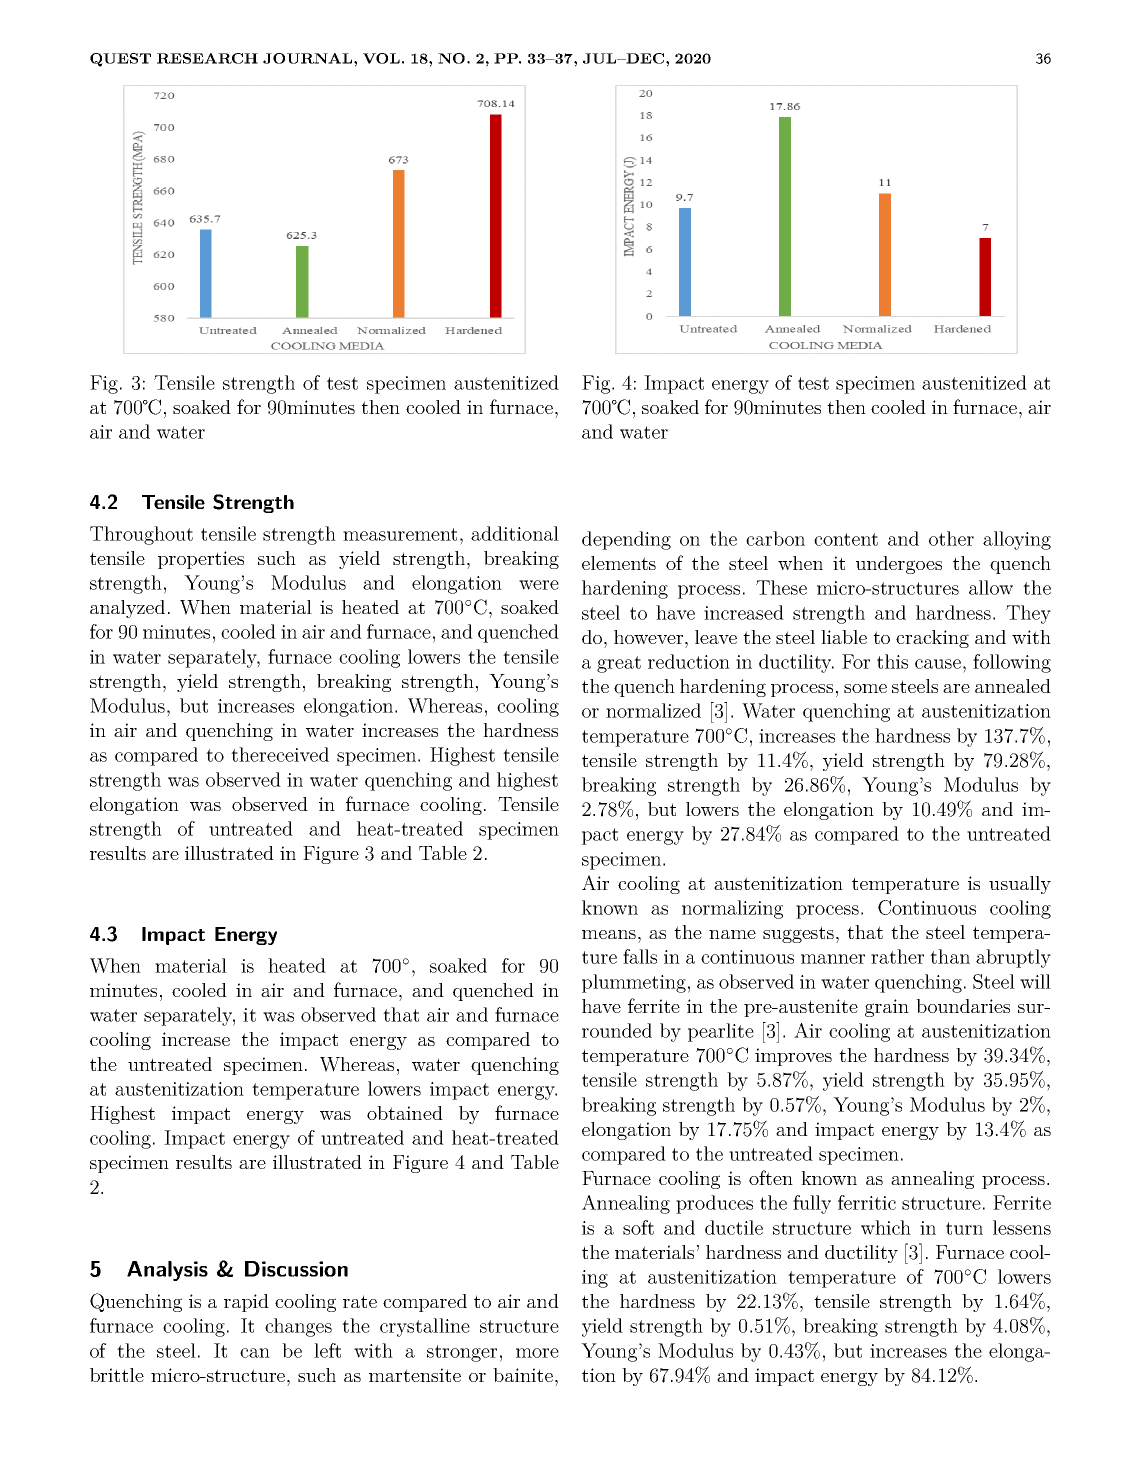  Describe the element at coordinates (207, 58) in the screenshot. I see `RESEARCH` at that location.
